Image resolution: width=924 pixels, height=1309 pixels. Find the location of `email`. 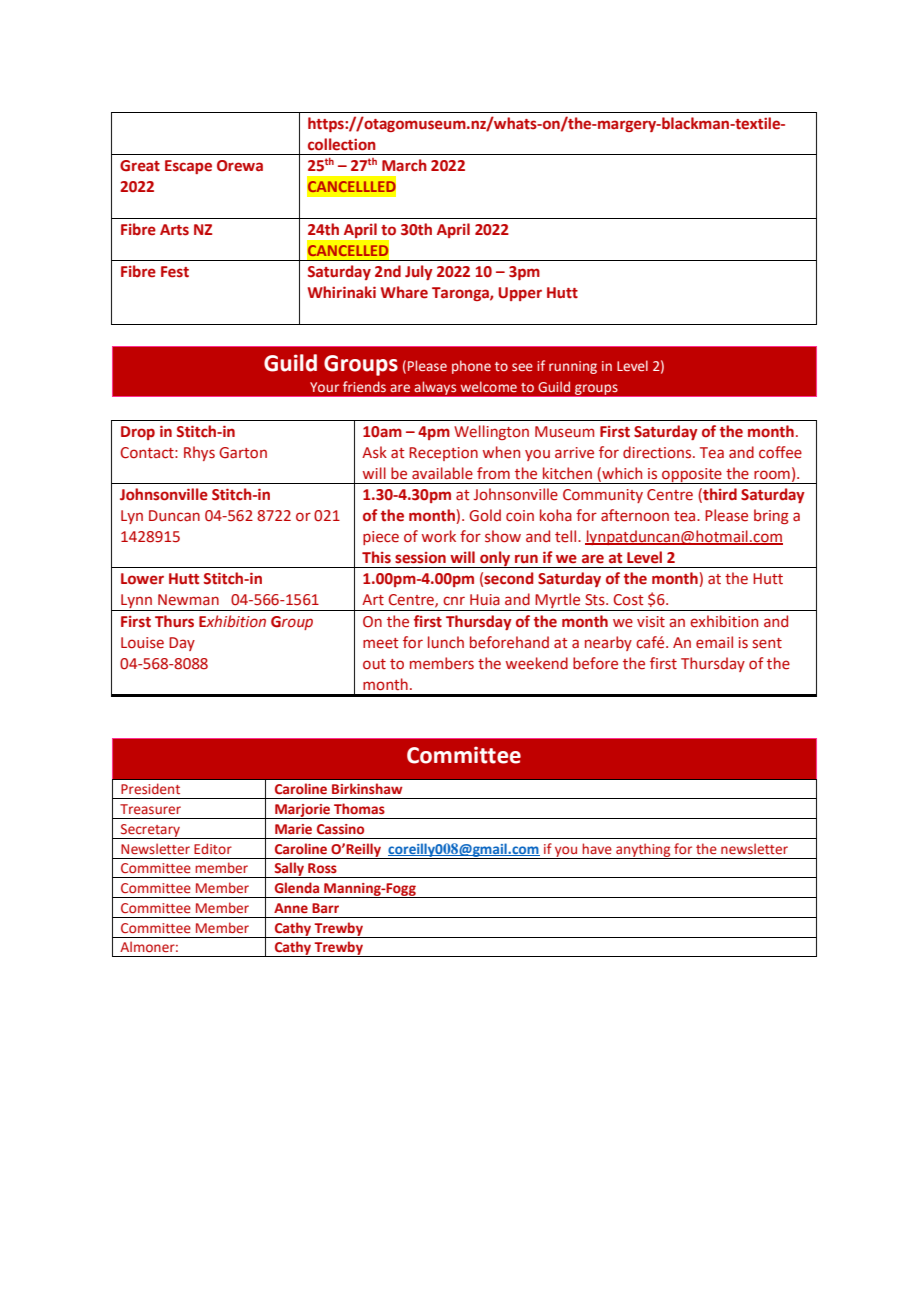

email is located at coordinates (714, 642).
